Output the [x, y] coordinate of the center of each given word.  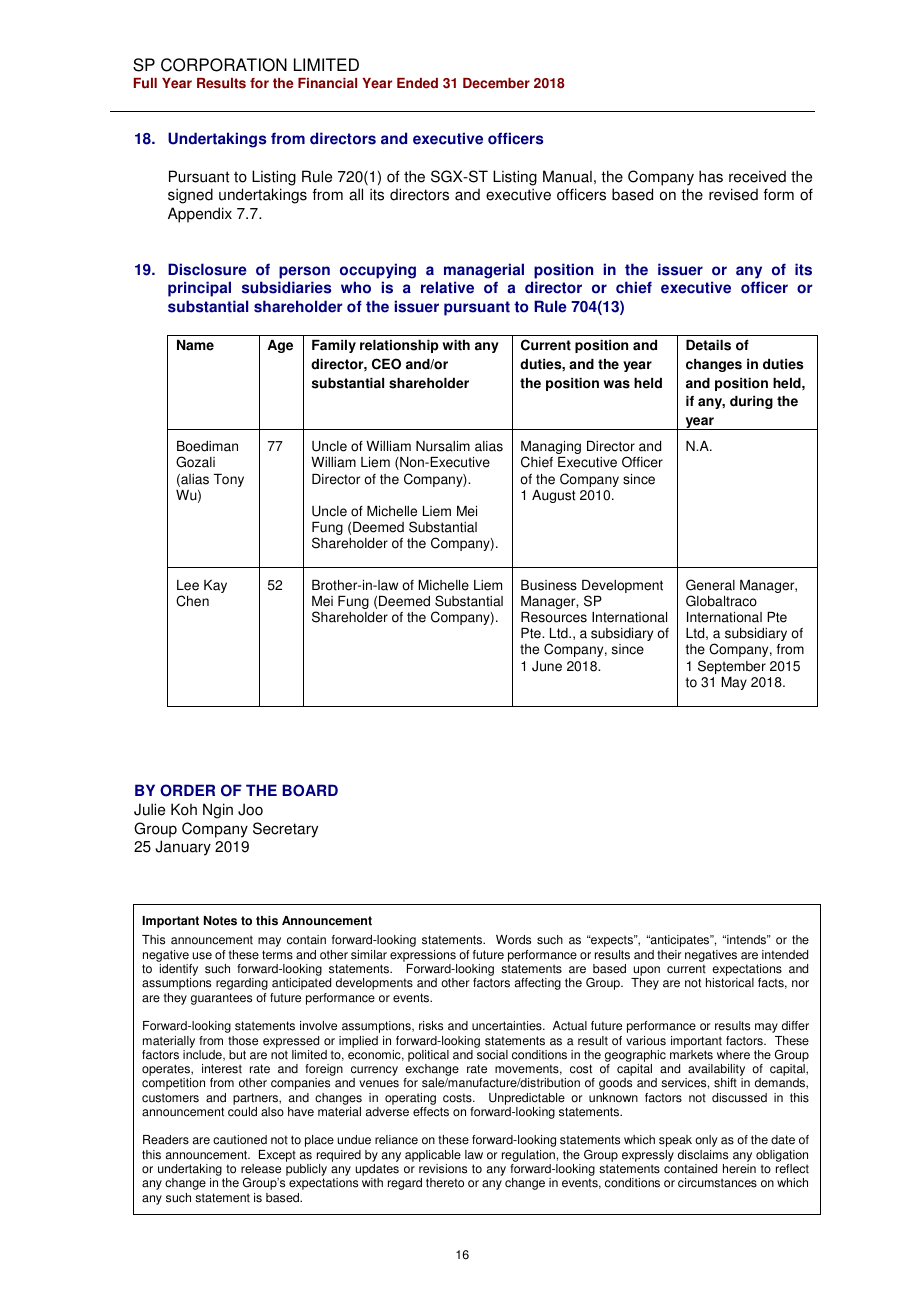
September [732, 667]
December [496, 83]
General [710, 585]
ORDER [187, 790]
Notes [220, 921]
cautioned [240, 1140]
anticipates [680, 941]
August [554, 496]
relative [447, 287]
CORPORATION [224, 65]
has [711, 176]
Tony [228, 480]
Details [708, 345]
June [547, 666]
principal [199, 289]
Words [513, 940]
